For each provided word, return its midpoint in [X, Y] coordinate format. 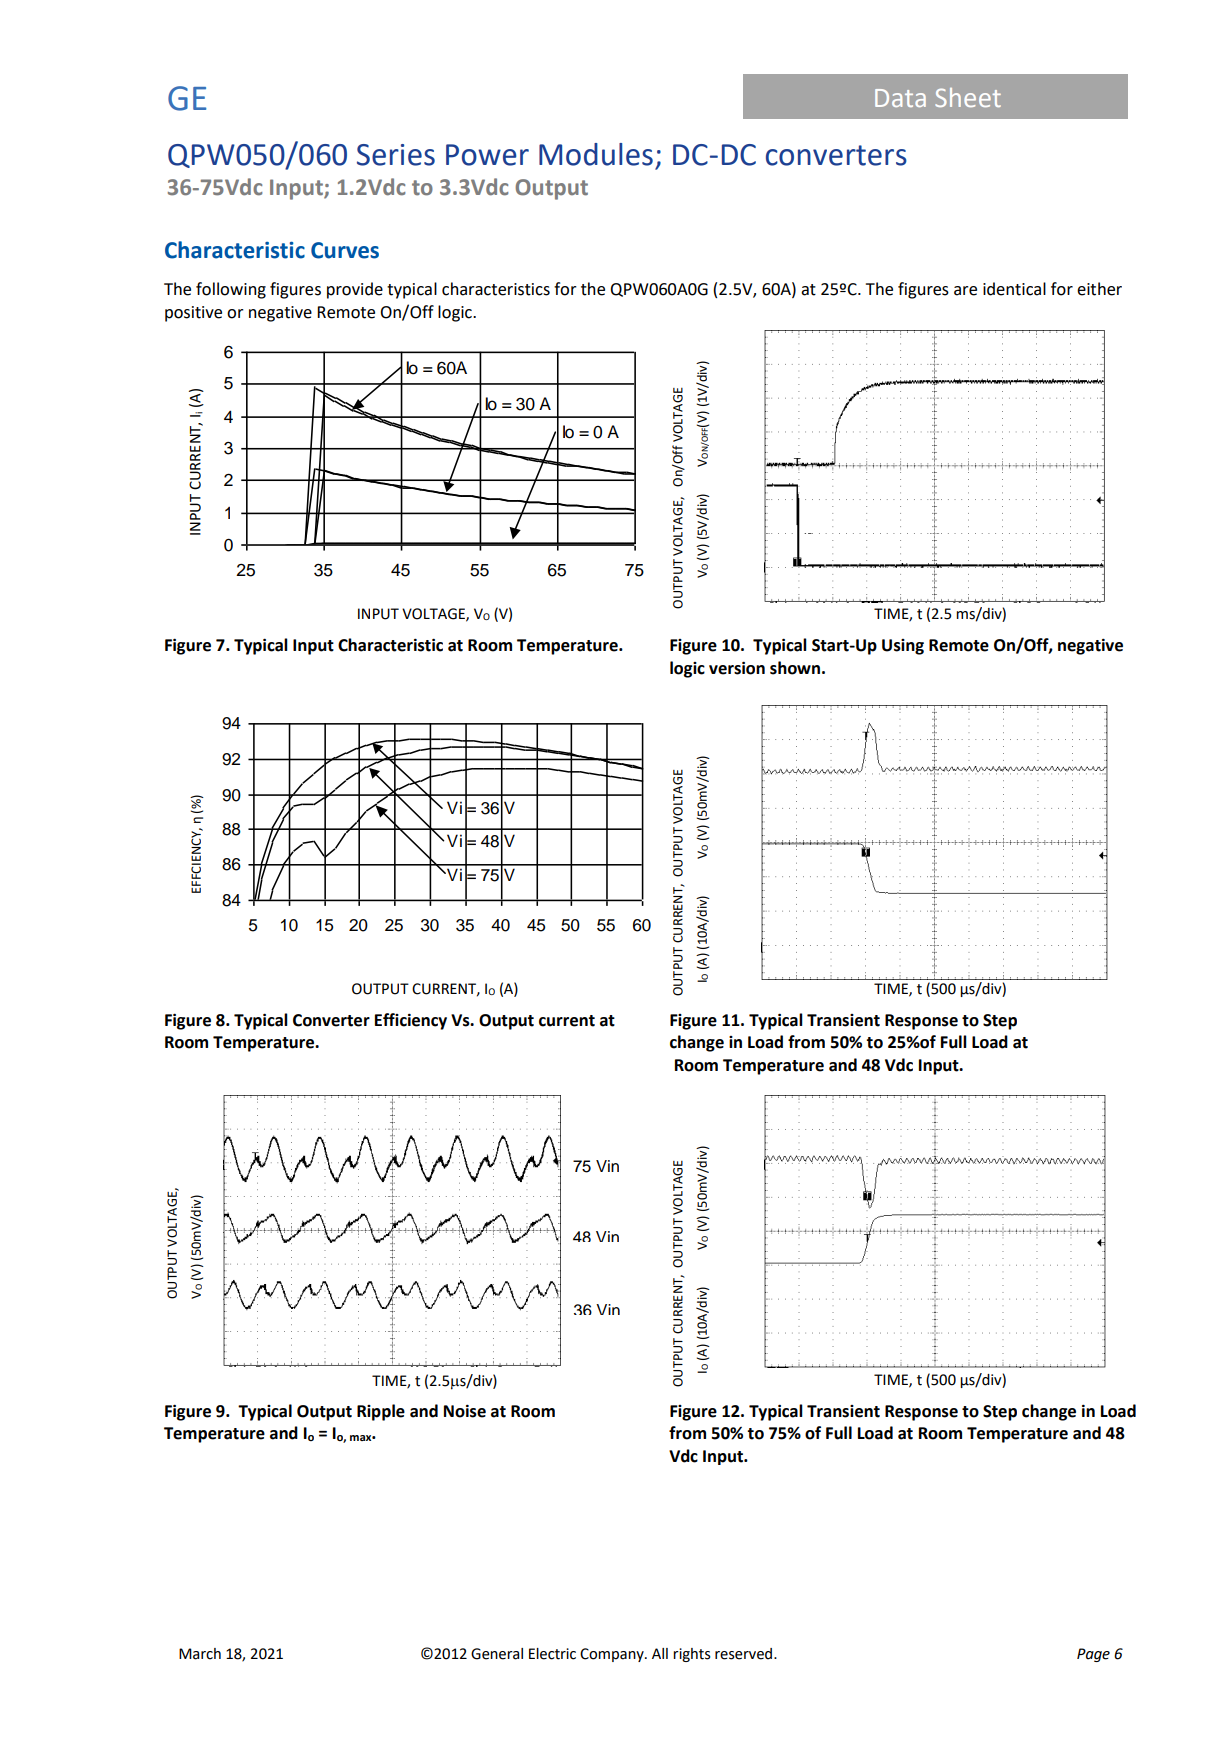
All [660, 1653]
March [200, 1654]
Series [396, 155]
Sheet [968, 97]
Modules [596, 154]
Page [1093, 1655]
